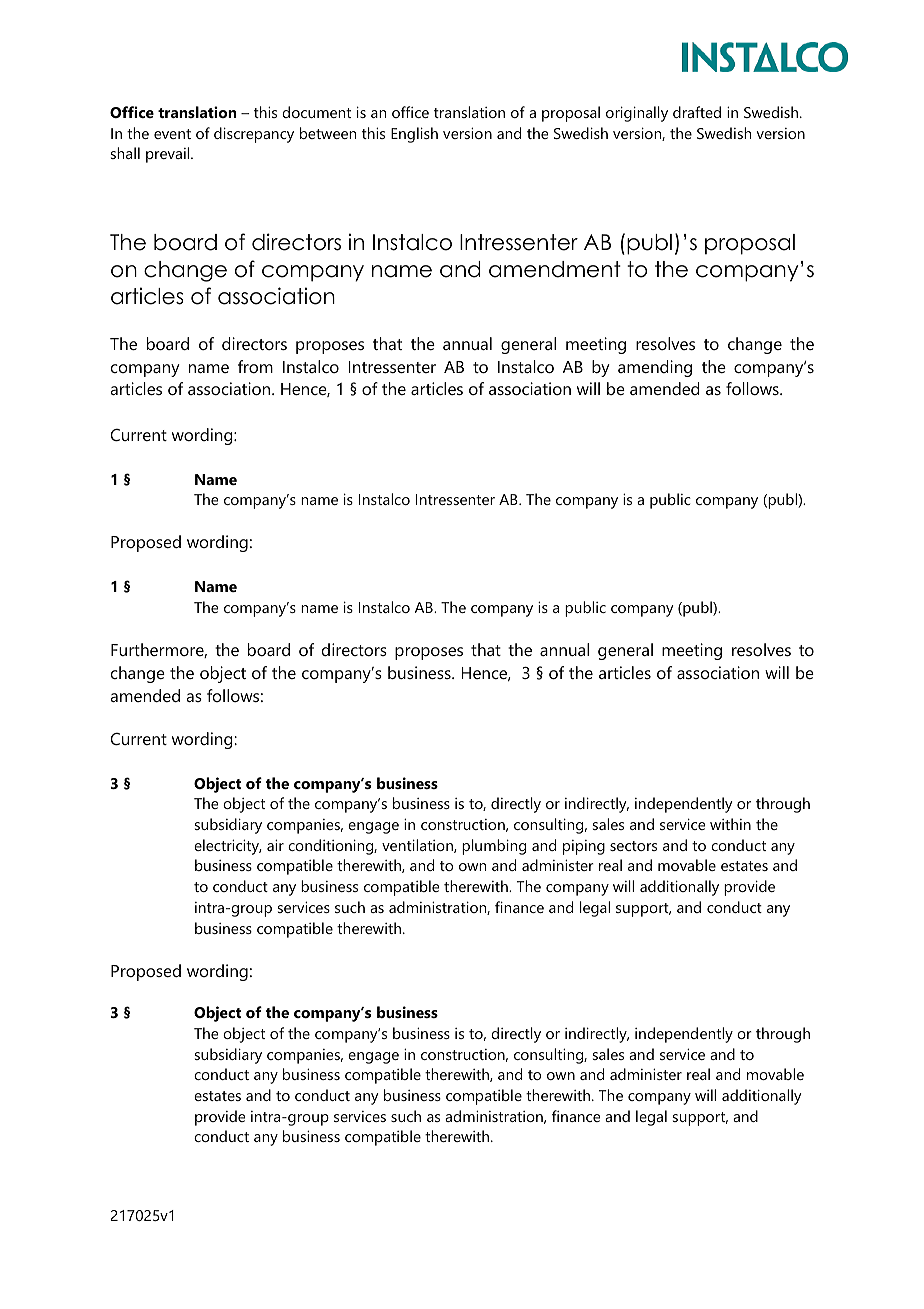 The image size is (924, 1309). I want to click on drafted, so click(697, 112).
